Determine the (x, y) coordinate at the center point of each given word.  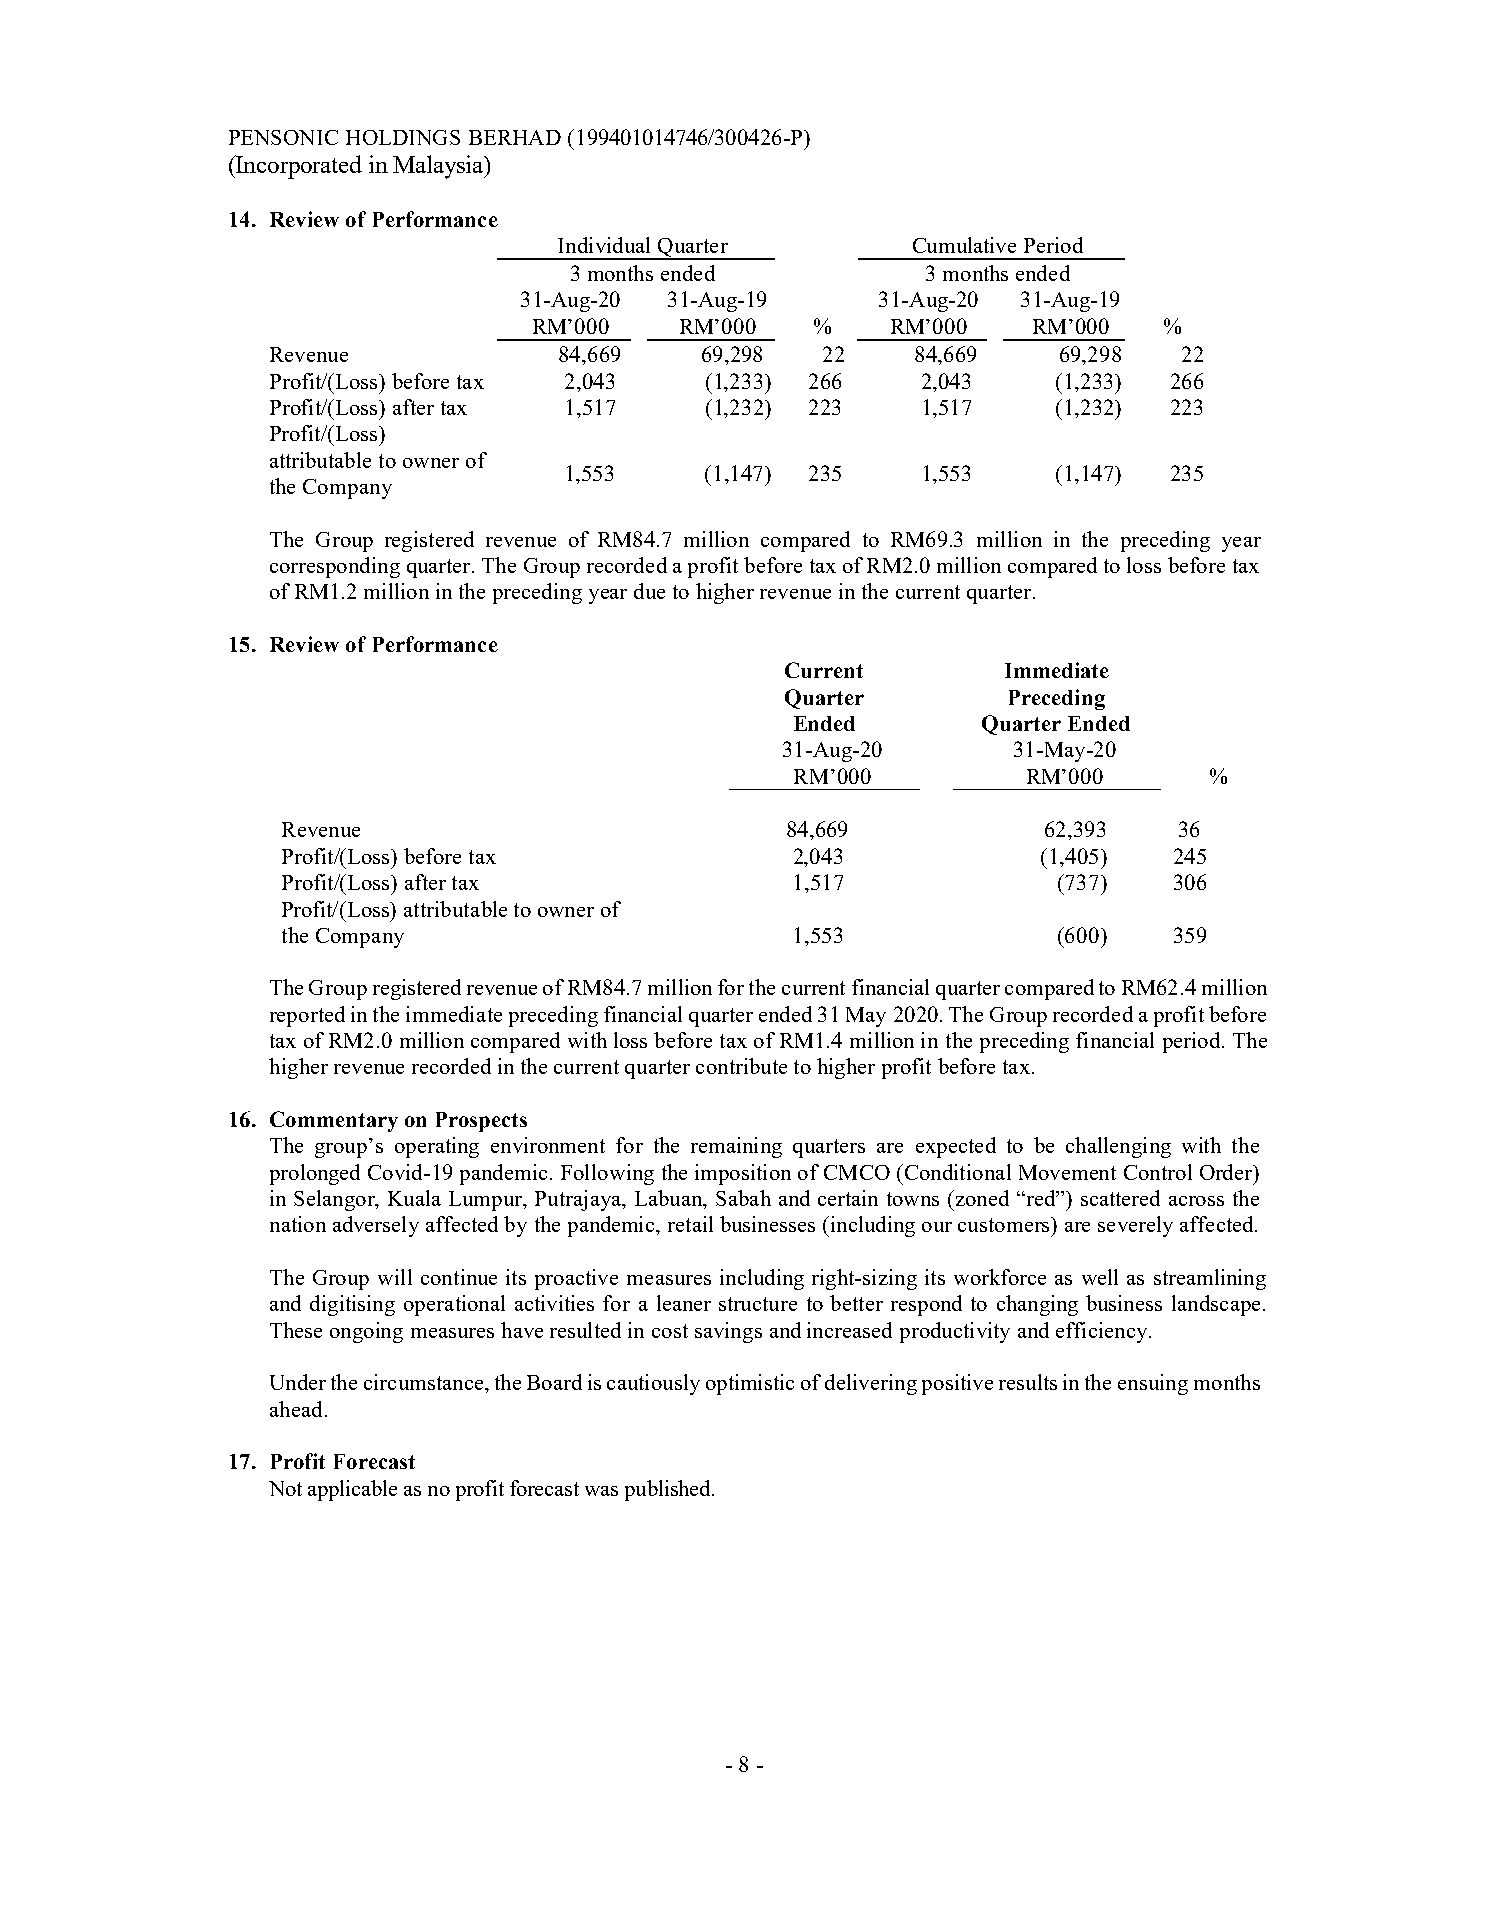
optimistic (750, 1384)
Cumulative (964, 245)
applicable (352, 1490)
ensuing (1153, 1384)
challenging (1118, 1147)
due (649, 591)
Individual (604, 245)
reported (307, 1016)
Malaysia (439, 167)
